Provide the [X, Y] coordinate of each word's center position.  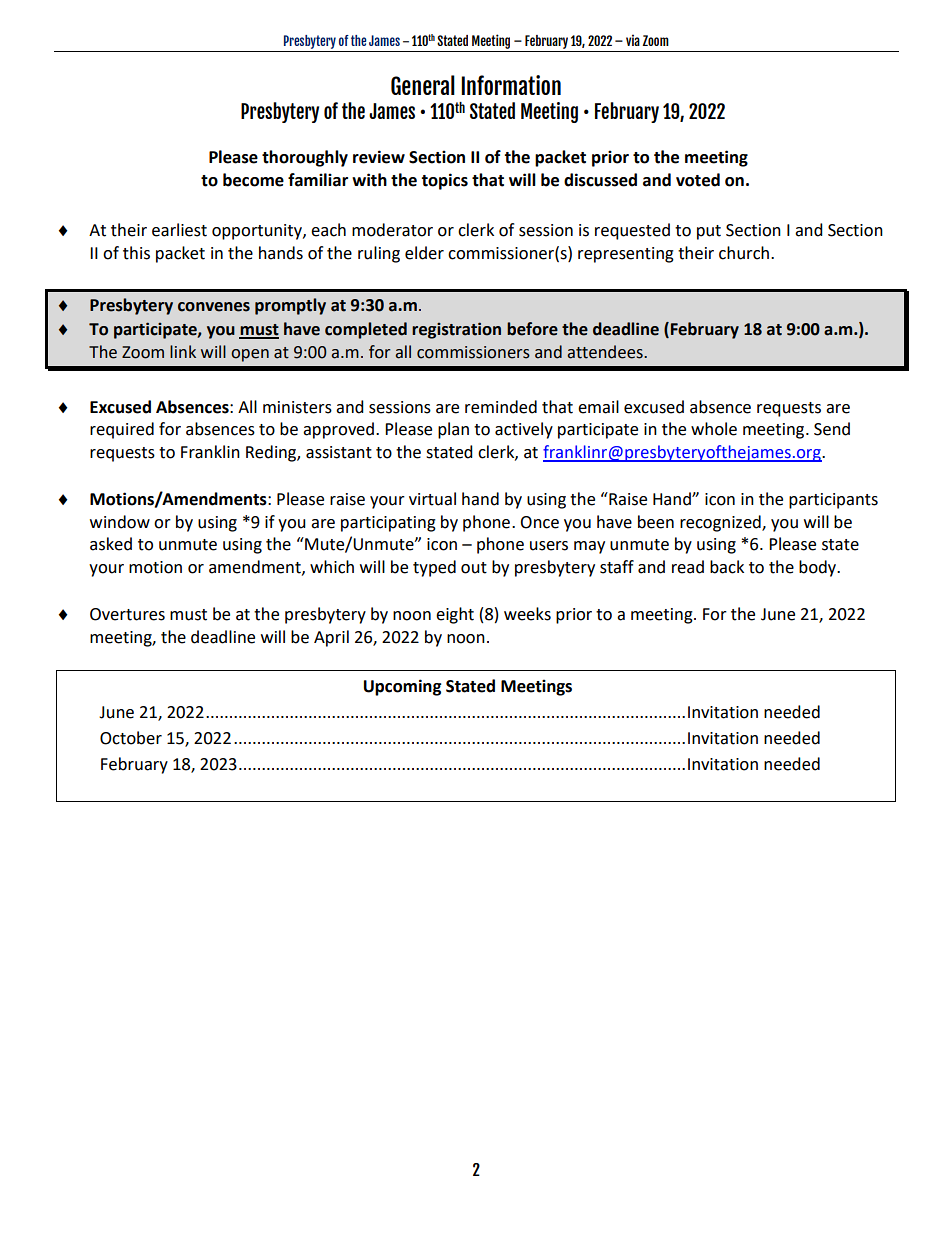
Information [511, 85]
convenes [214, 307]
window [120, 522]
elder [424, 253]
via [633, 40]
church [745, 253]
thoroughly [305, 158]
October [131, 738]
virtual [432, 499]
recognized [721, 523]
